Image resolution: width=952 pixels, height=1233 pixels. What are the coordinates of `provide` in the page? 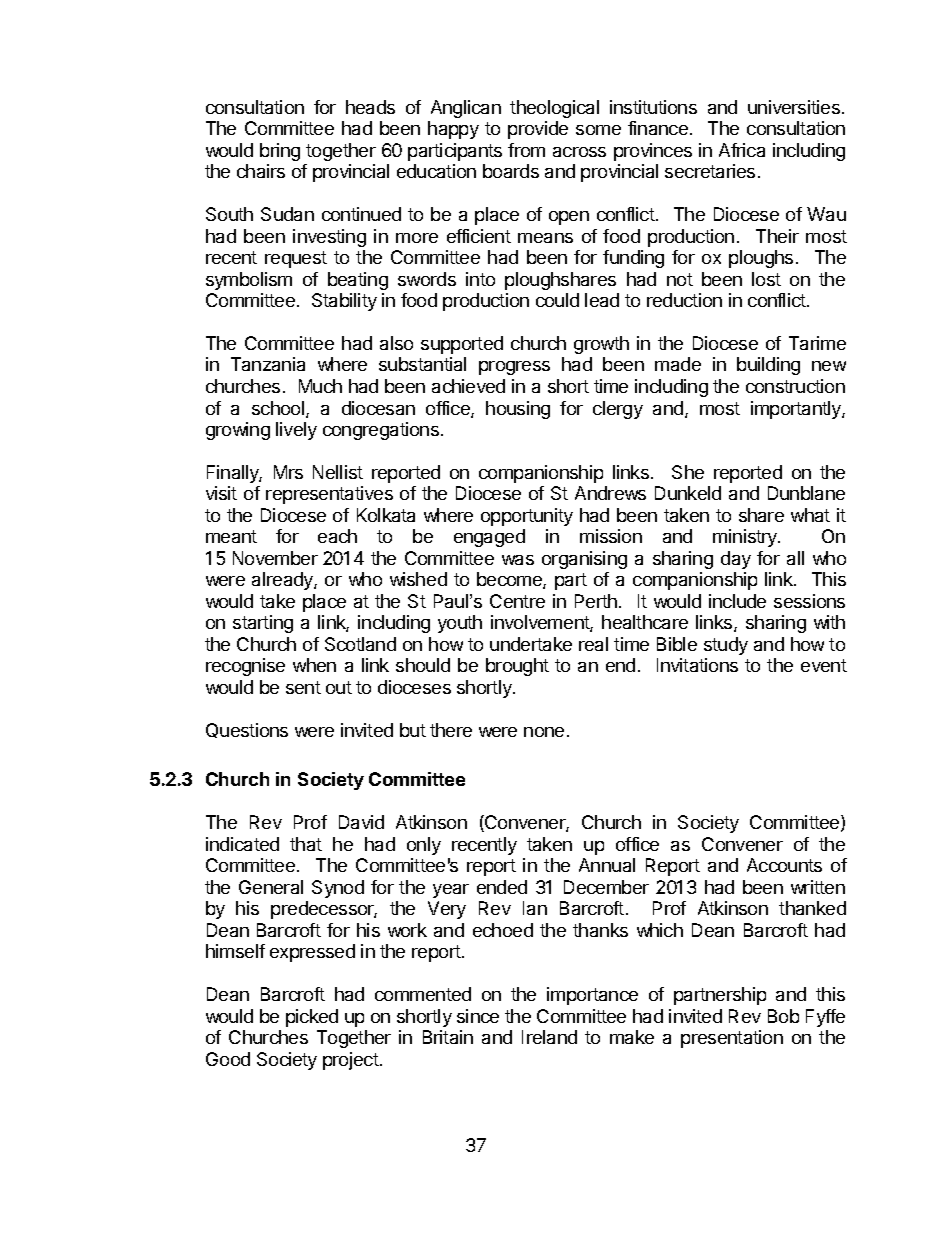 It's located at (538, 130).
